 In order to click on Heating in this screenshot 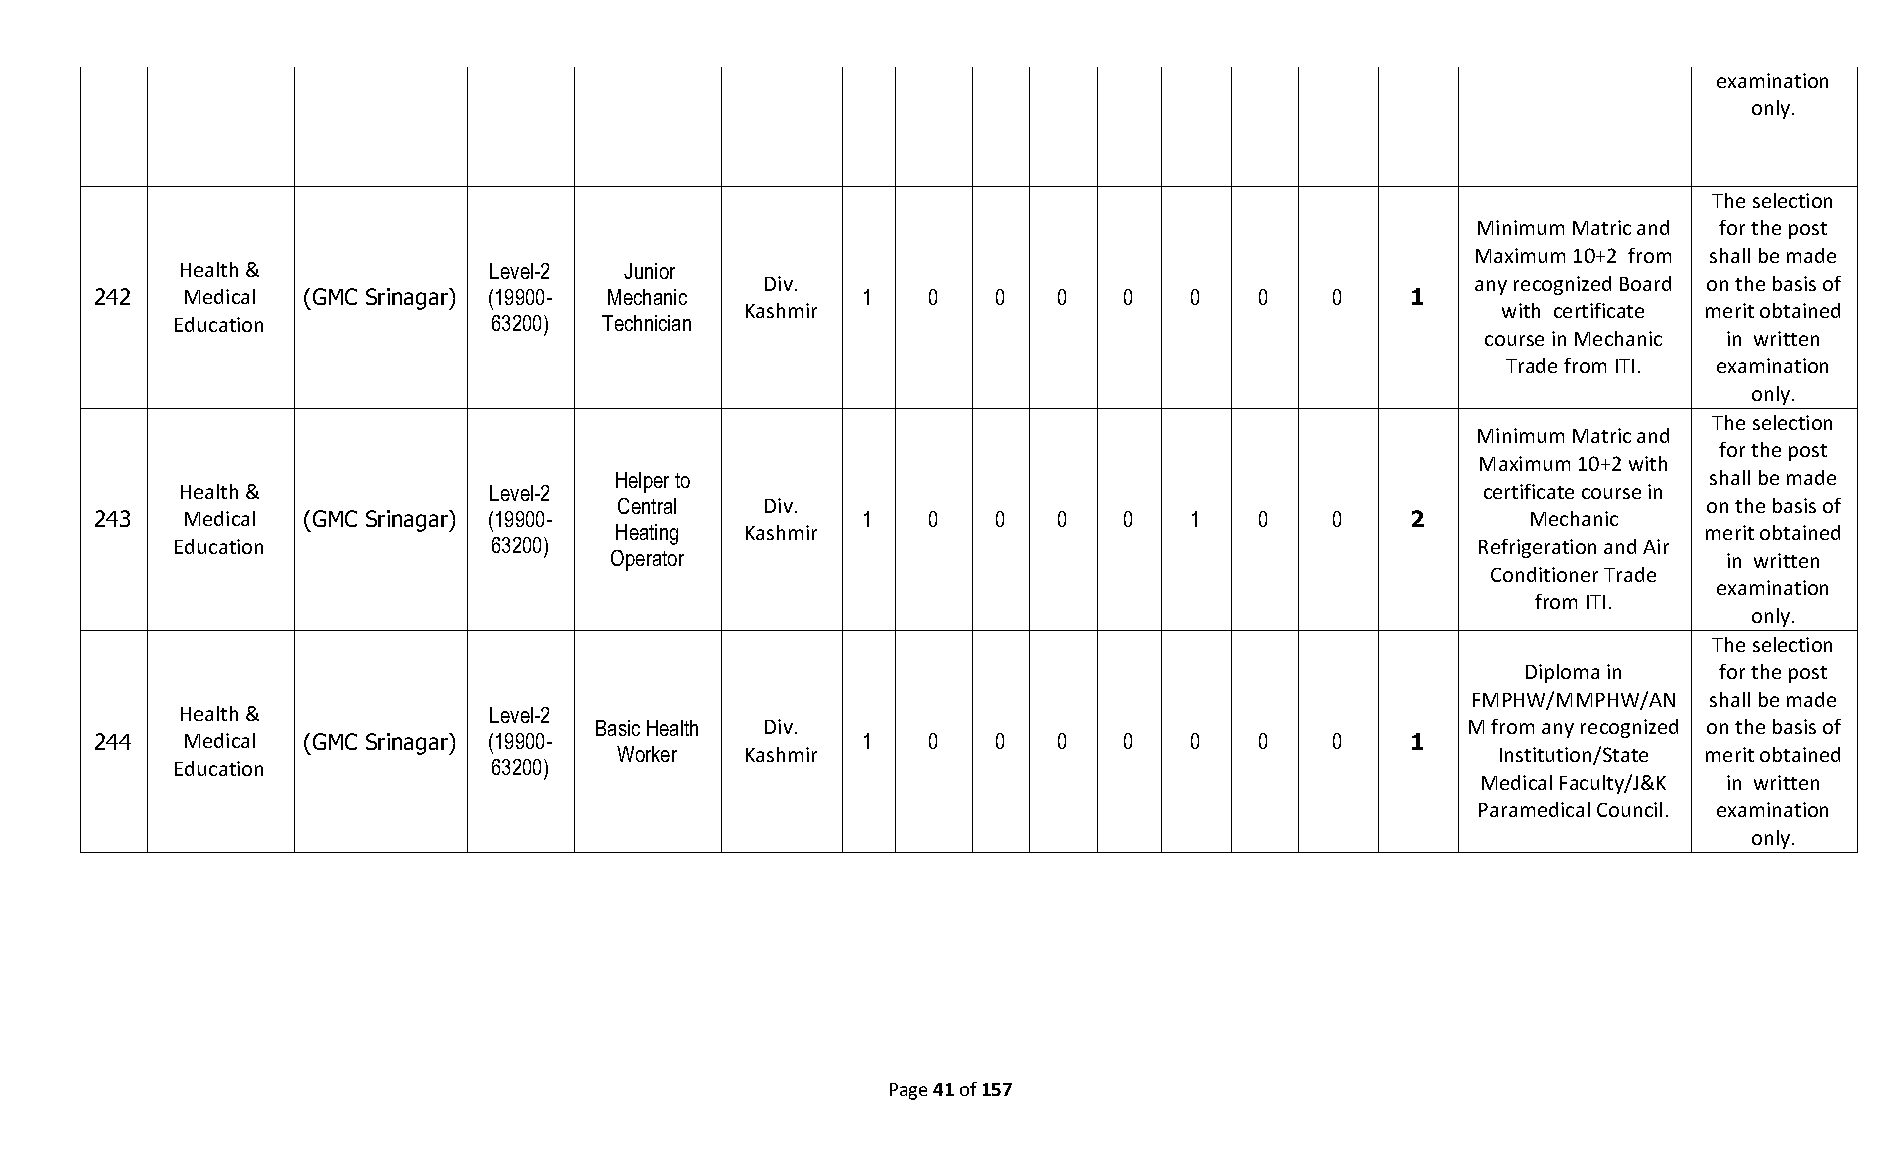, I will do `click(647, 534)`.
